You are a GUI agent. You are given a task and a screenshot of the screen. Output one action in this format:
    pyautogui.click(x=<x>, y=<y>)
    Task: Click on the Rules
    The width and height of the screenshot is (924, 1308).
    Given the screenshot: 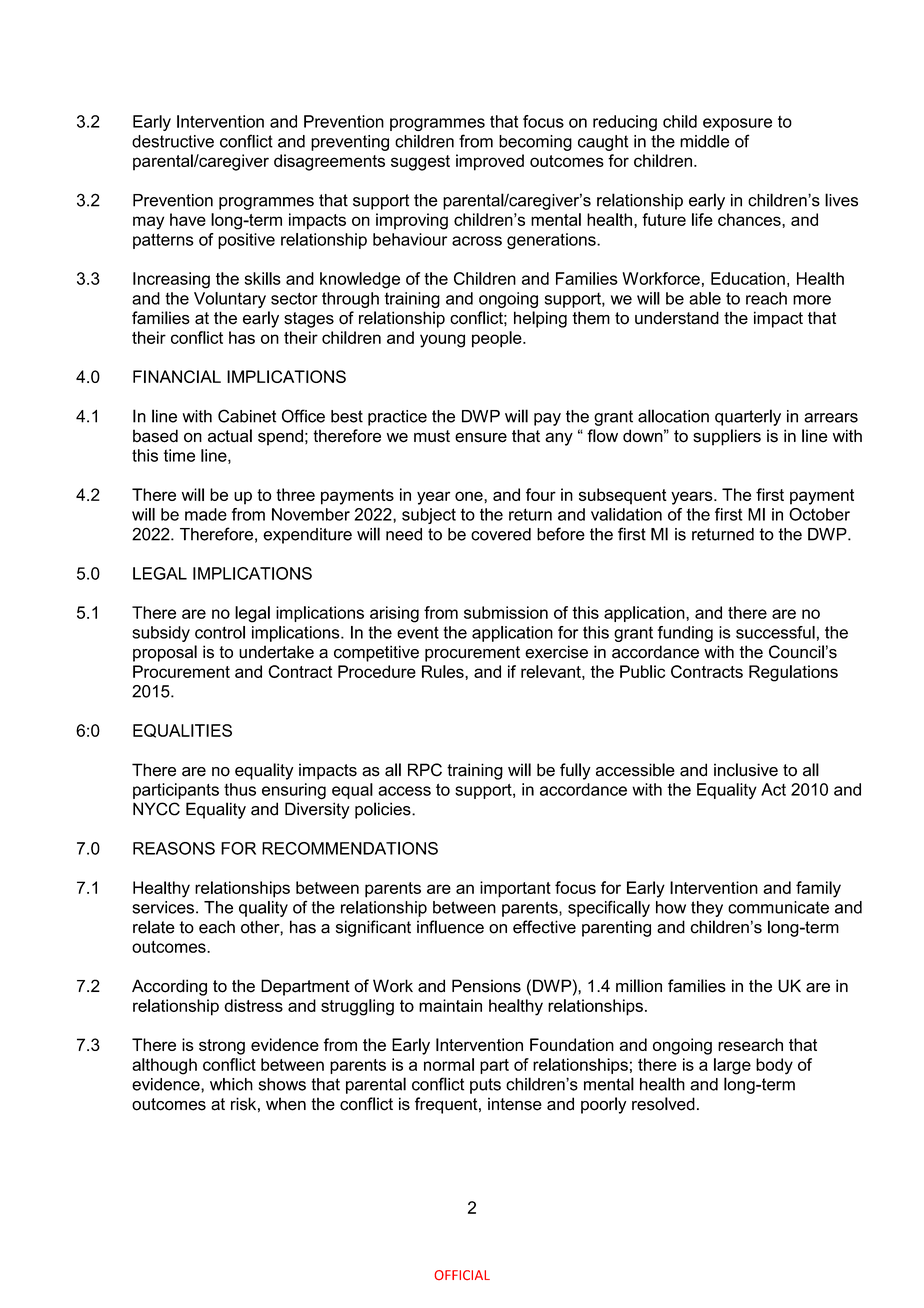 What is the action you would take?
    pyautogui.click(x=444, y=671)
